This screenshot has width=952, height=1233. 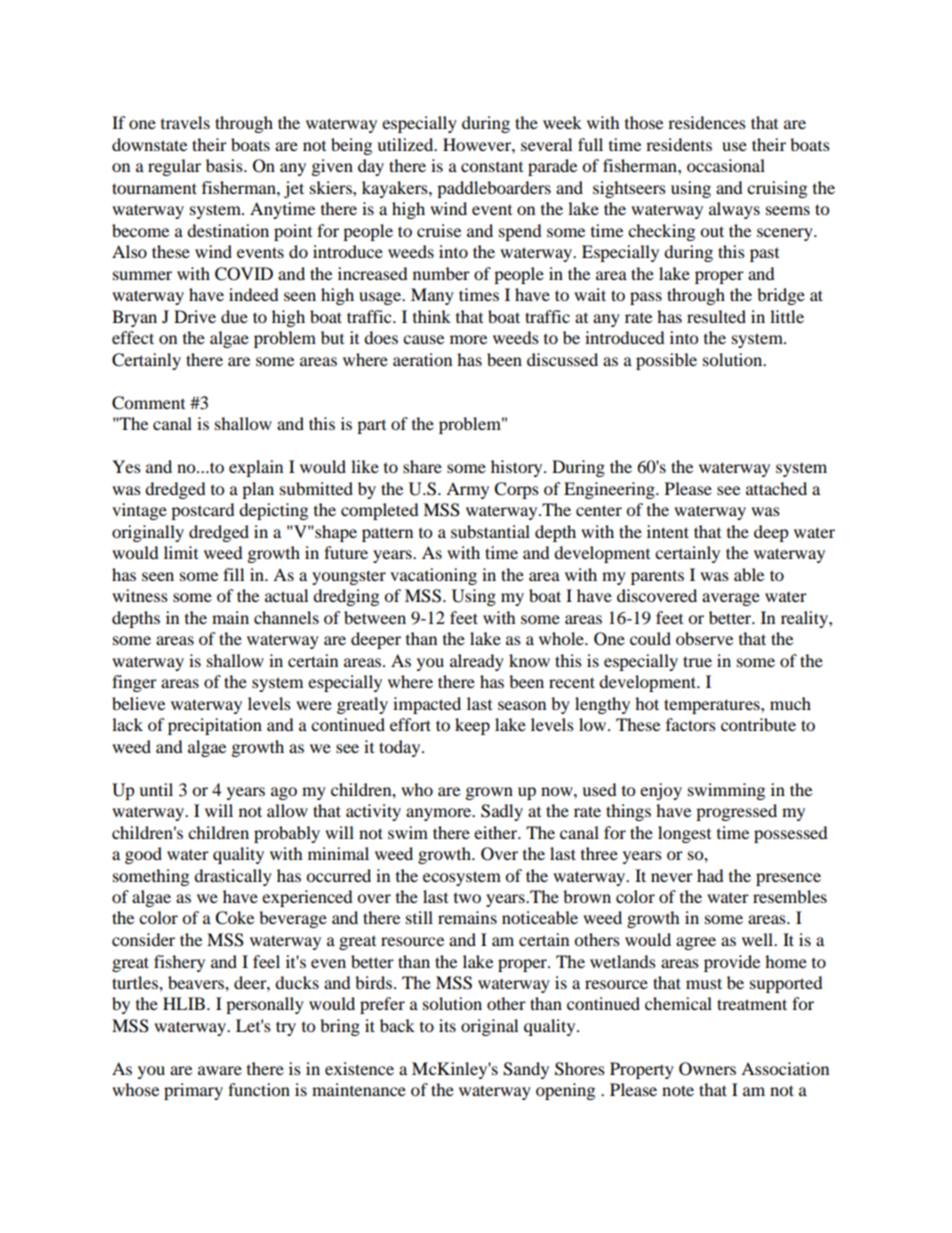 What do you see at coordinates (726, 165) in the screenshot?
I see `occasional` at bounding box center [726, 165].
